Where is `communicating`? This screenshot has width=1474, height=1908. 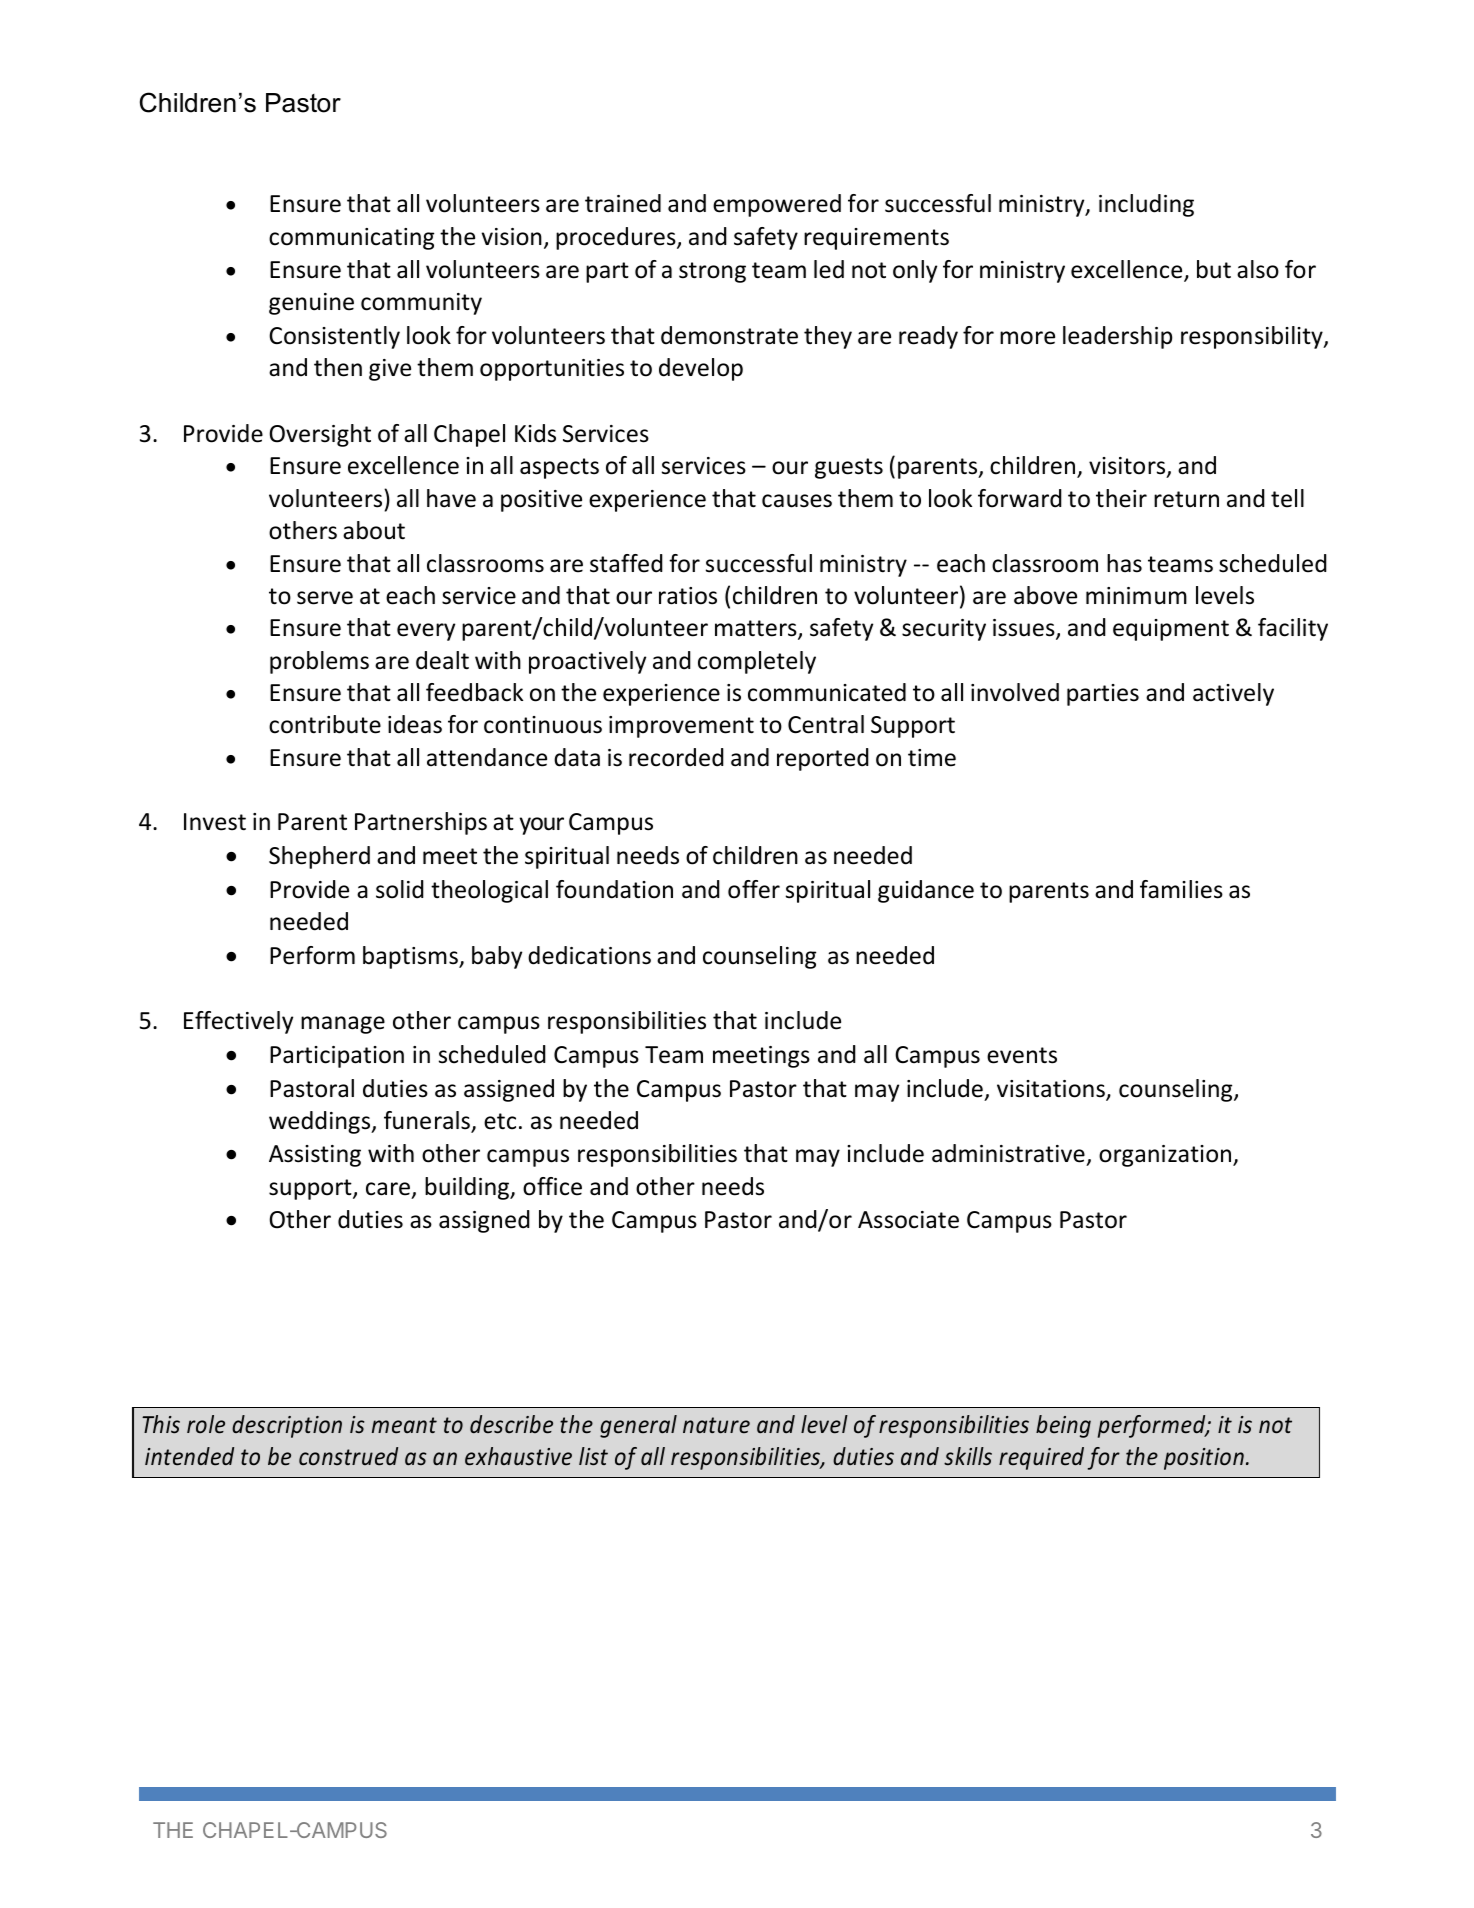
communicating is located at coordinates (351, 239).
